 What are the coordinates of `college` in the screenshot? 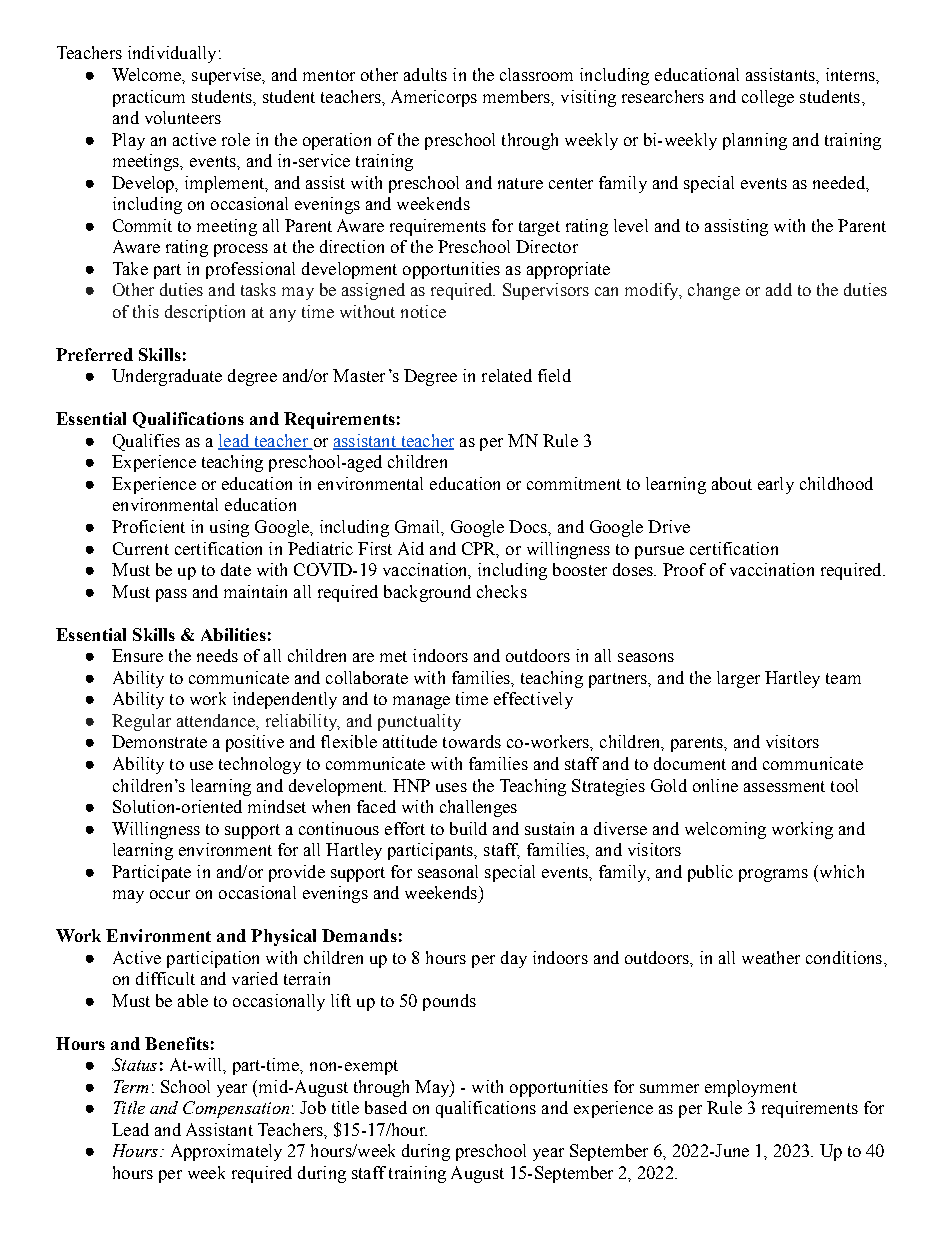 It's located at (768, 98).
